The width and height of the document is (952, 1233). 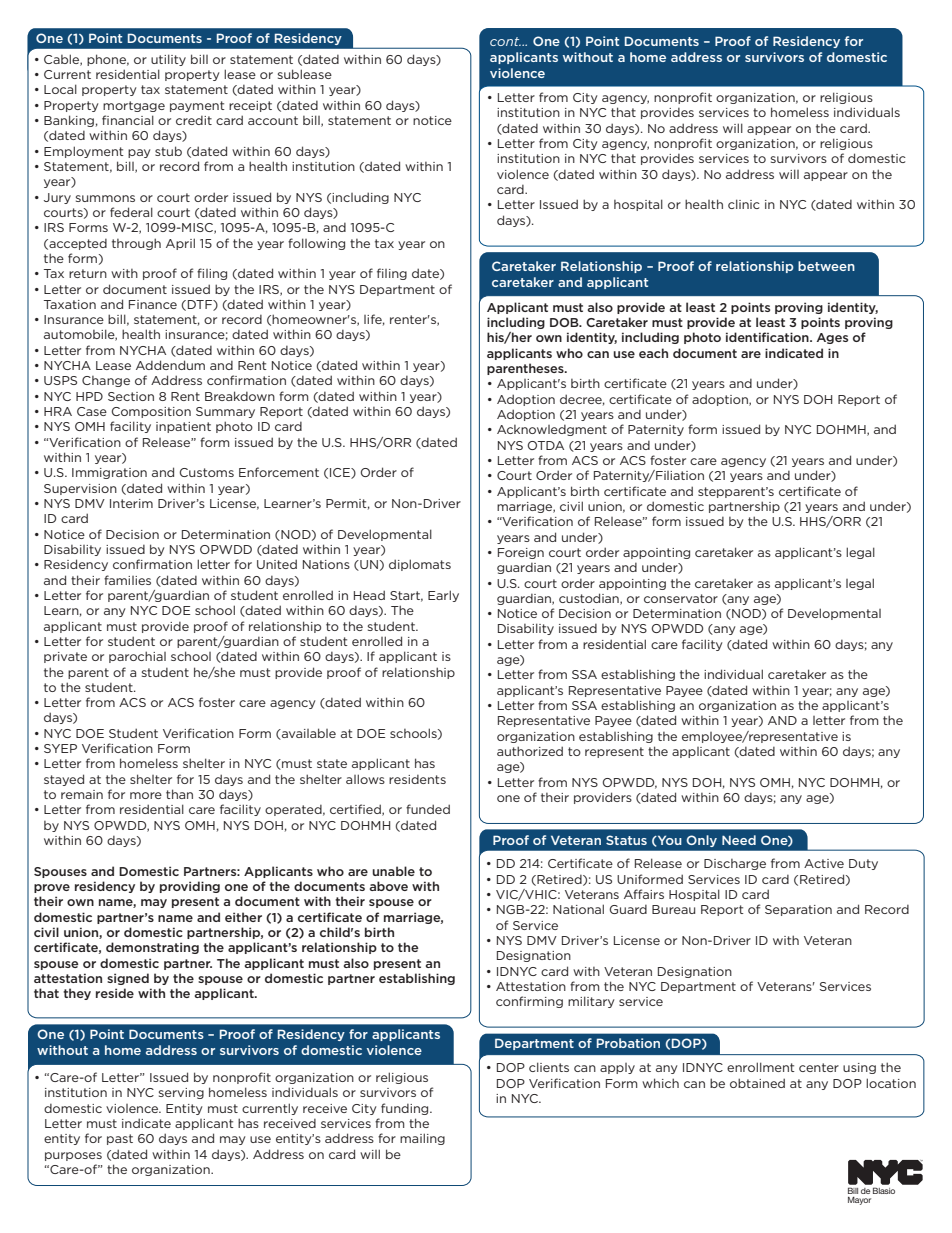 What do you see at coordinates (170, 365) in the document?
I see `Addendum` at bounding box center [170, 365].
